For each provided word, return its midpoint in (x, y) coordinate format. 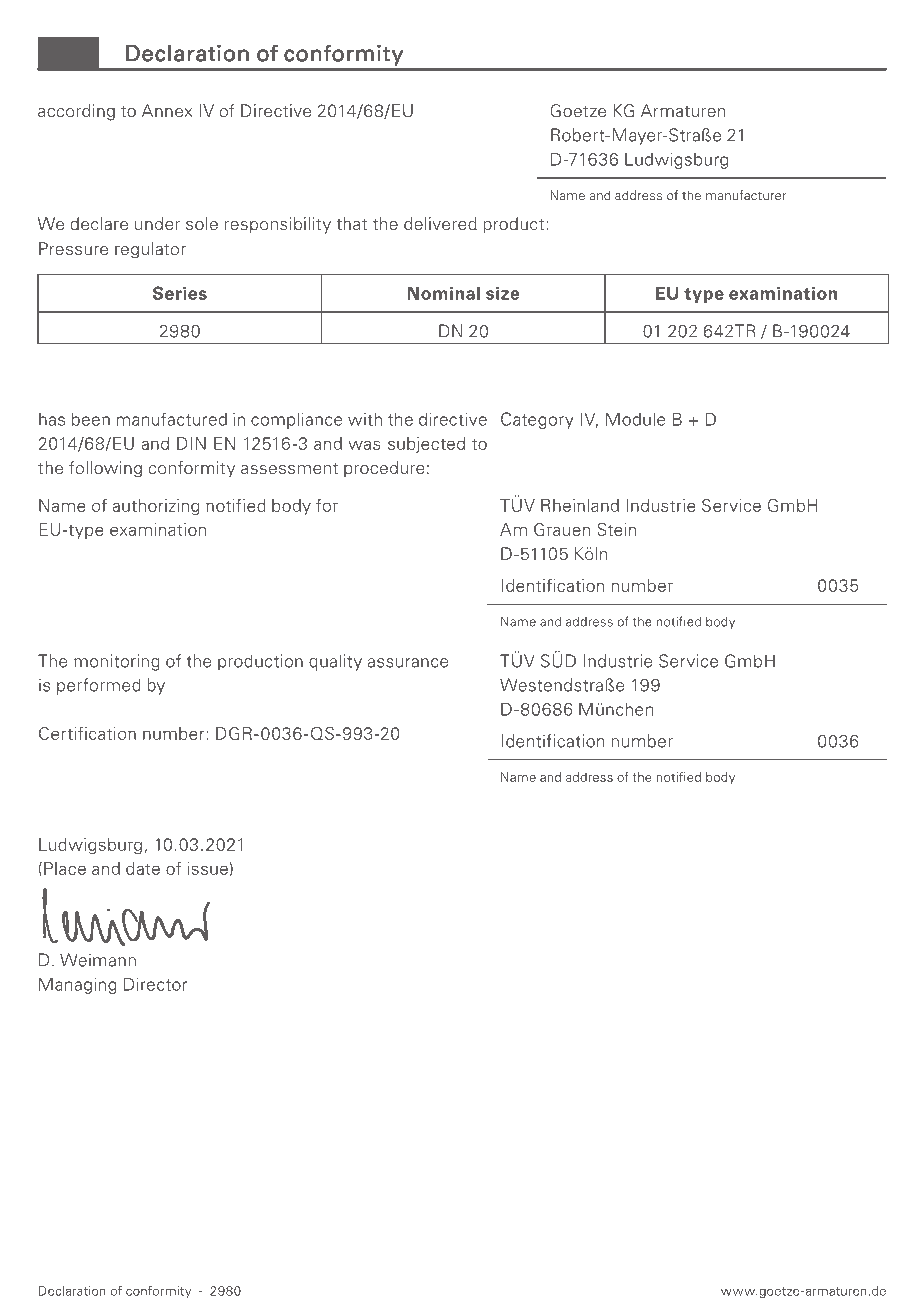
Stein (616, 529)
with (365, 419)
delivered (440, 224)
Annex (167, 110)
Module (636, 419)
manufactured (172, 419)
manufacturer (746, 195)
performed (99, 686)
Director (155, 984)
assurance (408, 663)
